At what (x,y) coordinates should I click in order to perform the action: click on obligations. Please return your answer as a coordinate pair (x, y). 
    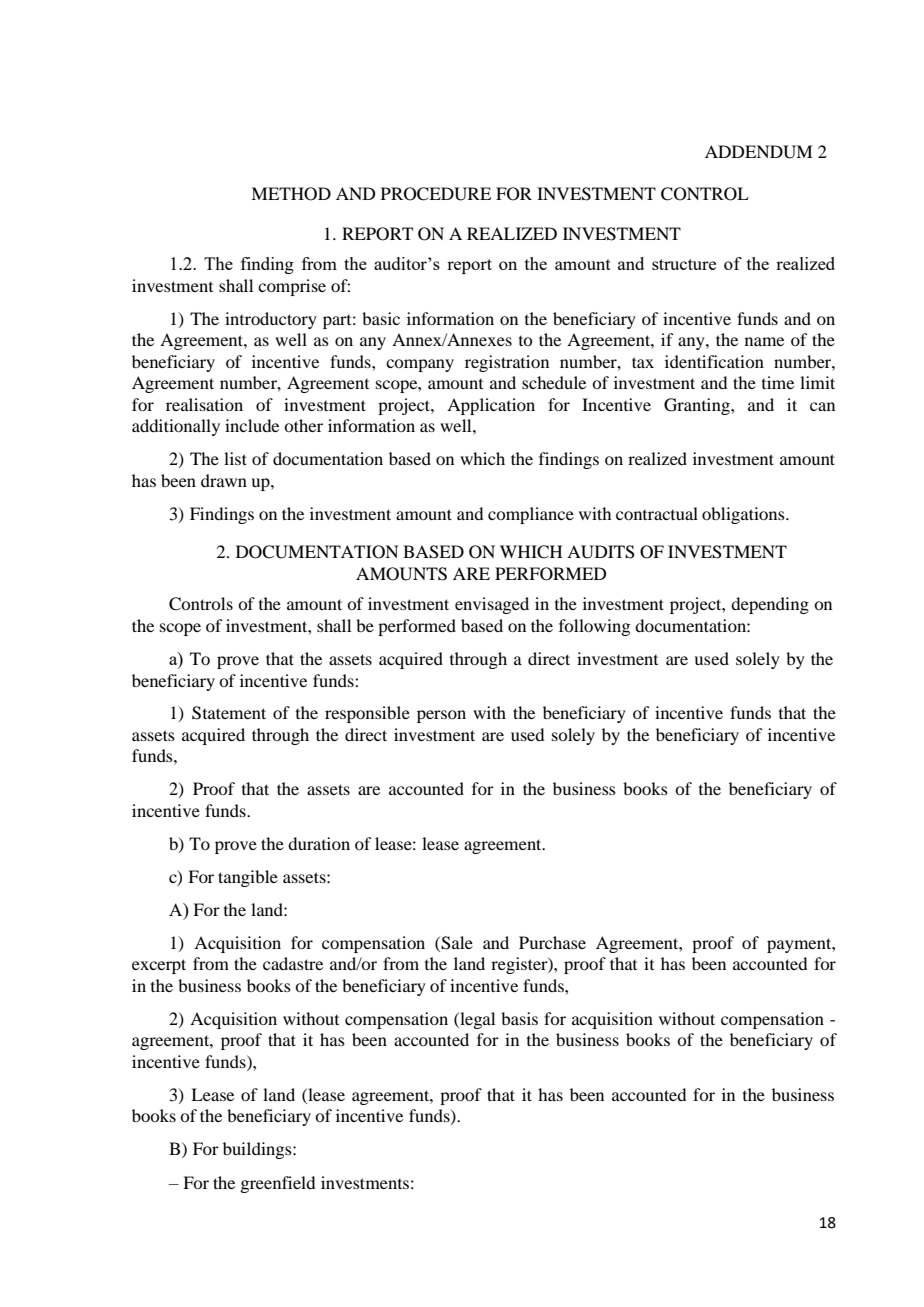
    Looking at the image, I should click on (744, 515).
